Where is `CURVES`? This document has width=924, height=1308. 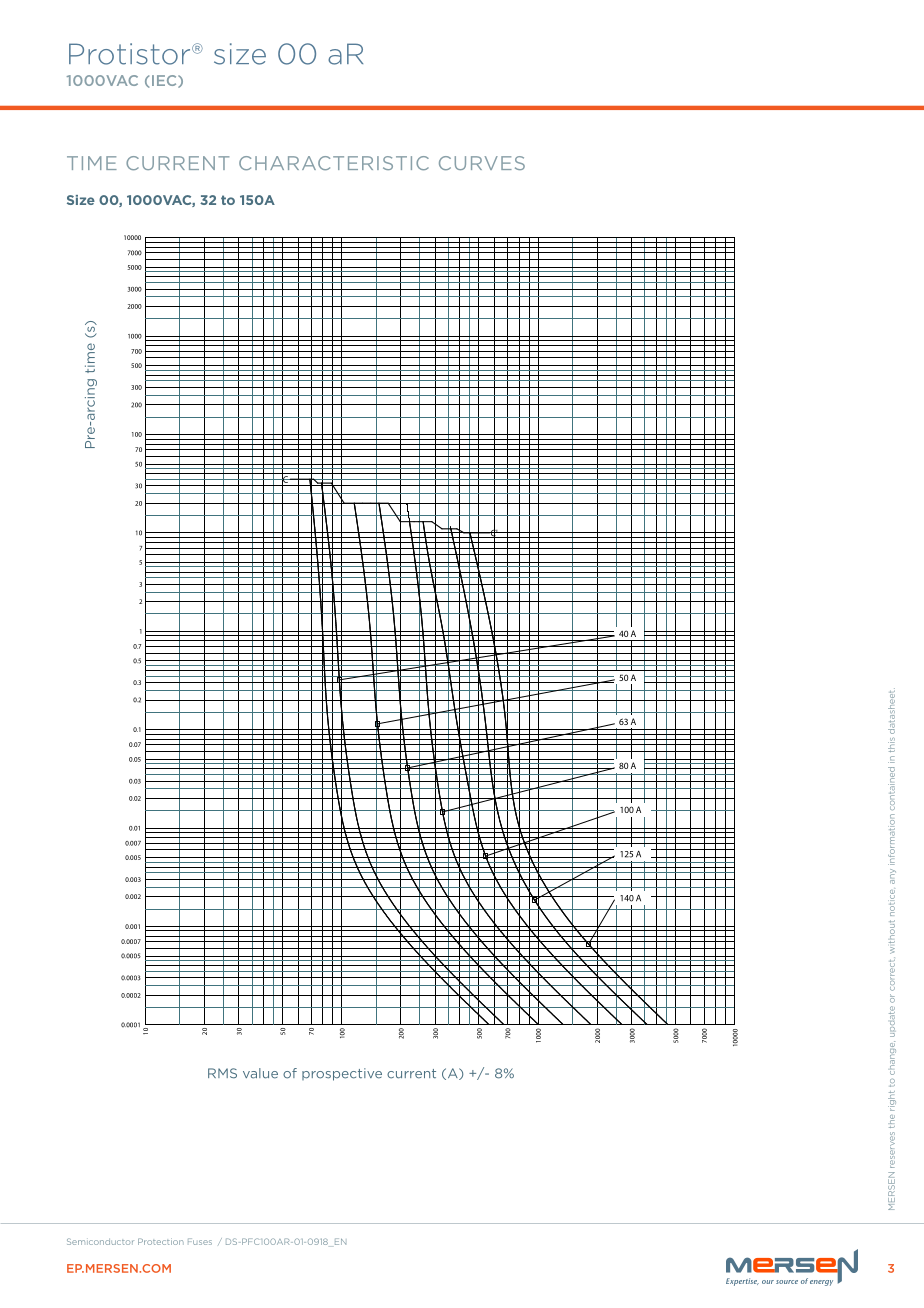 CURVES is located at coordinates (482, 163).
